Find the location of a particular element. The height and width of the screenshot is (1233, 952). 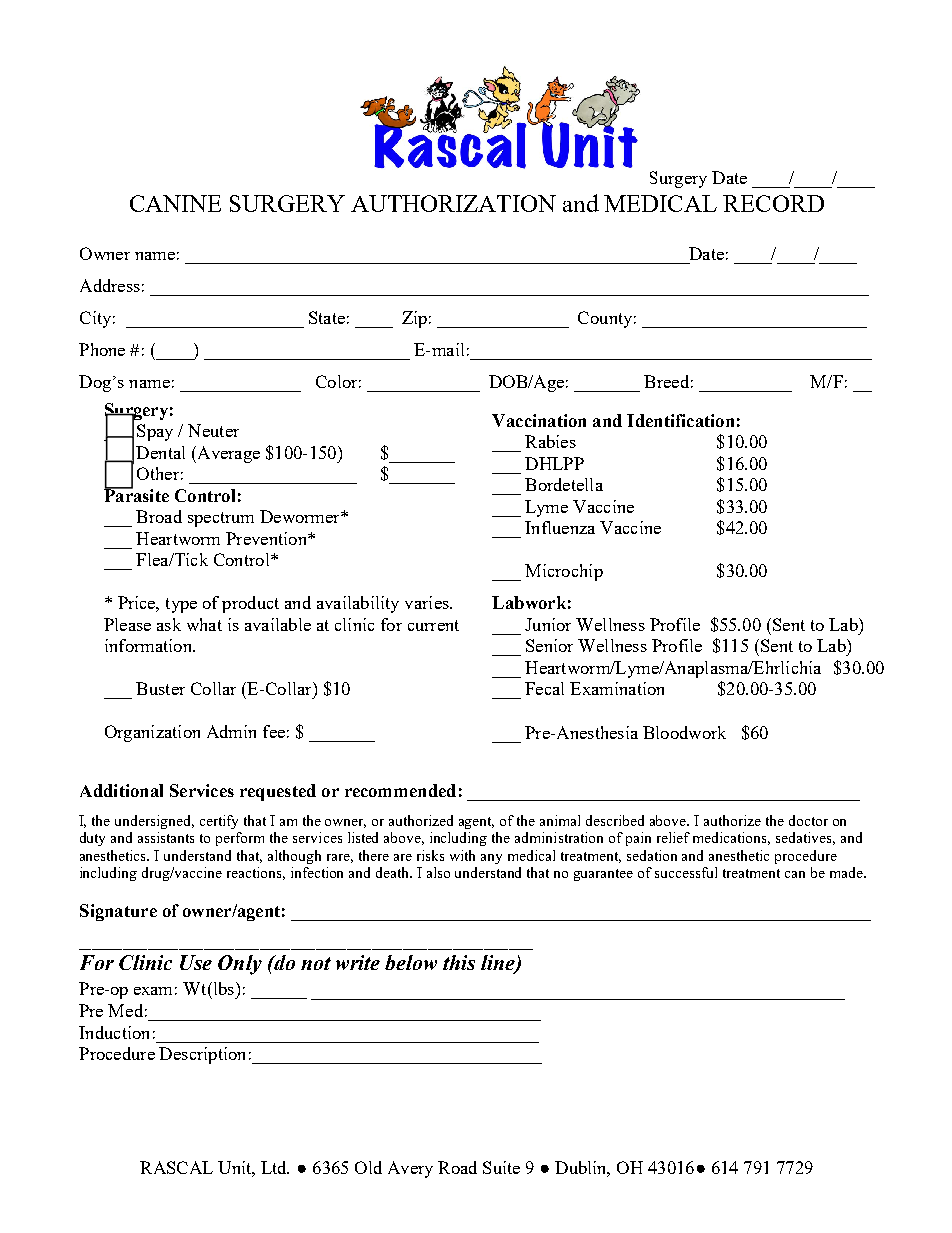

with is located at coordinates (462, 855).
